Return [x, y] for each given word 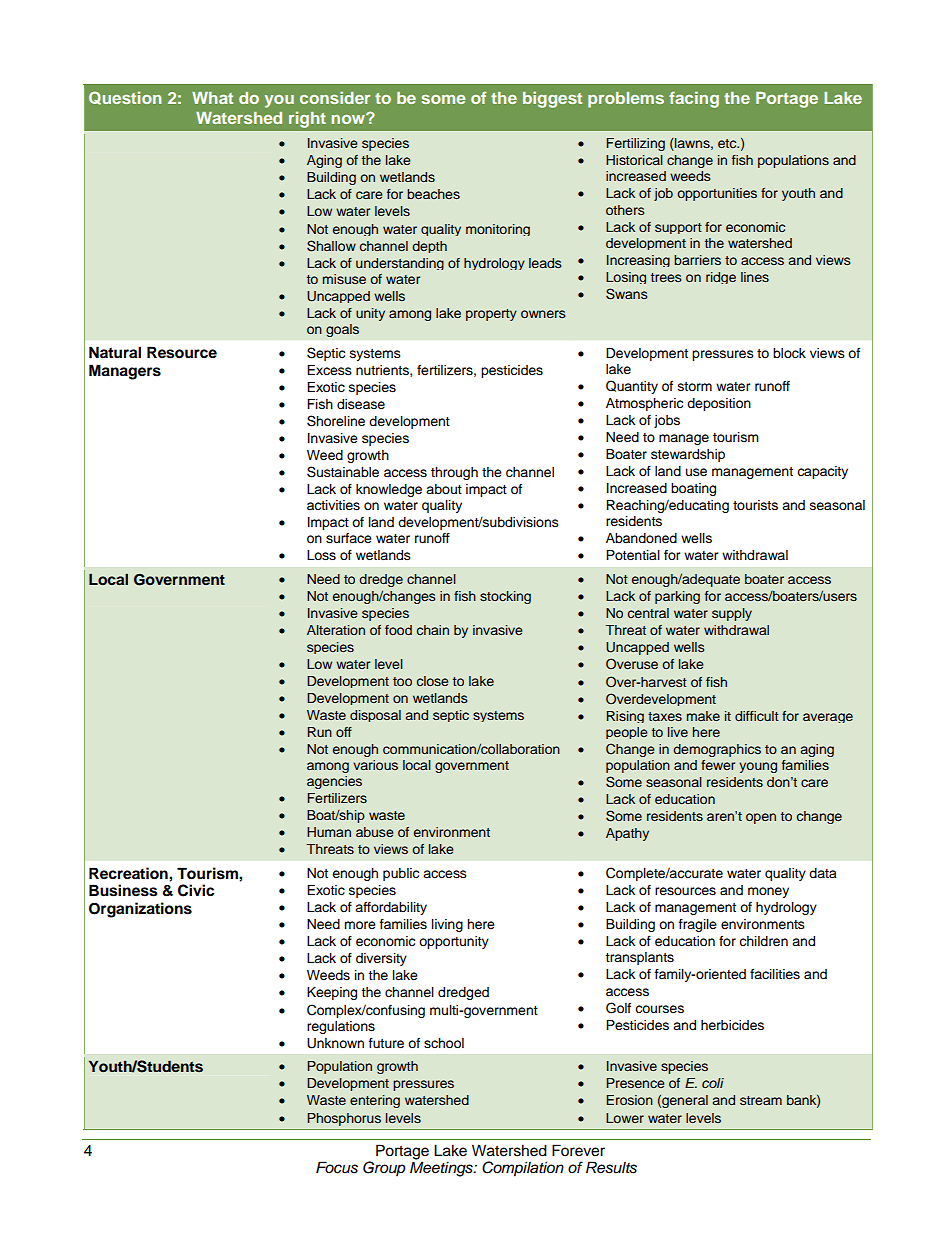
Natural [115, 352]
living [447, 925]
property [491, 315]
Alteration [336, 630]
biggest [552, 99]
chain [433, 630]
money [768, 892]
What [212, 98]
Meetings [442, 1169]
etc [728, 143]
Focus [337, 1167]
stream [761, 1100]
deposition [719, 404]
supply [732, 614]
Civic [196, 890]
